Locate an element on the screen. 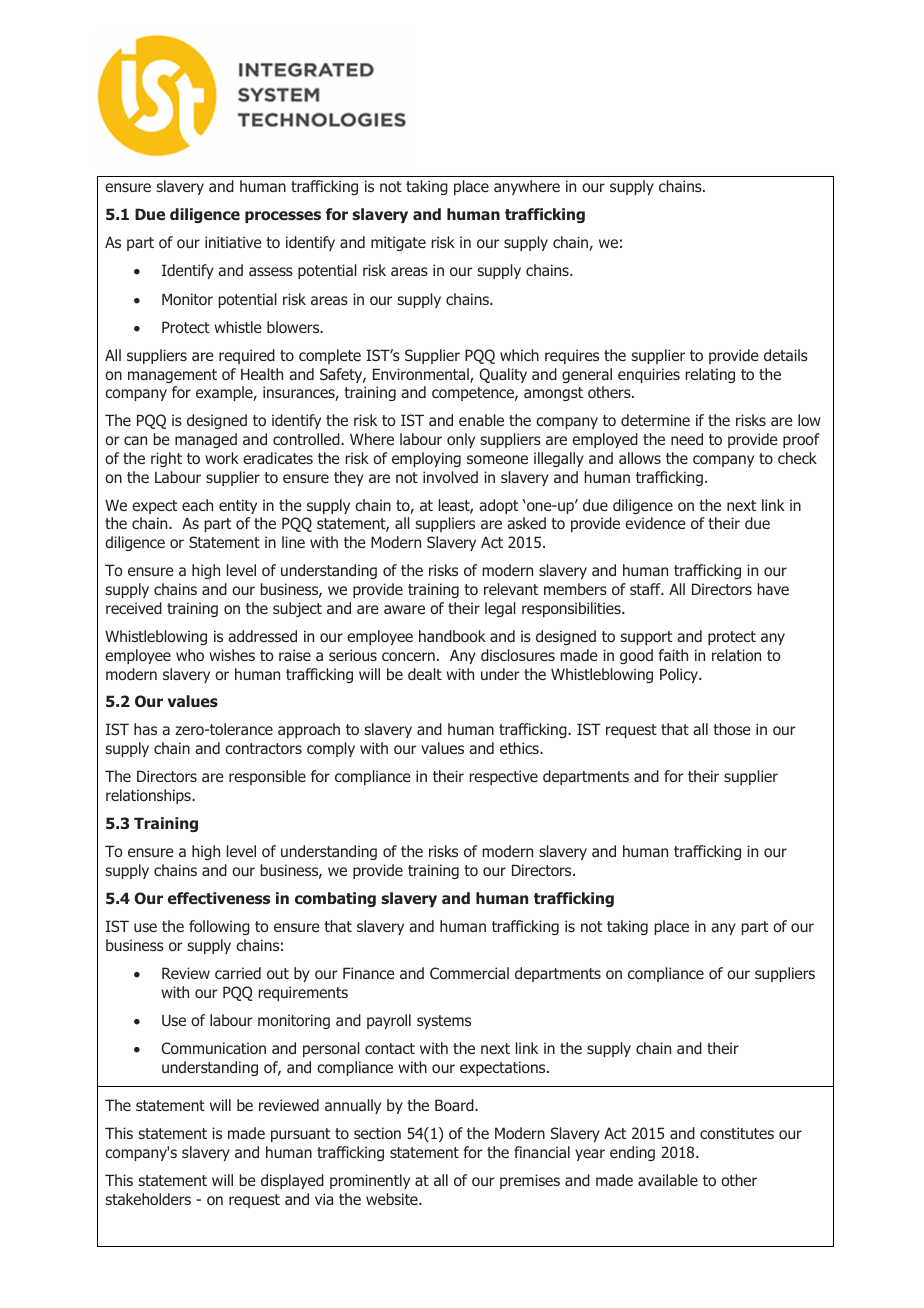 The width and height of the screenshot is (924, 1308). following is located at coordinates (219, 927).
